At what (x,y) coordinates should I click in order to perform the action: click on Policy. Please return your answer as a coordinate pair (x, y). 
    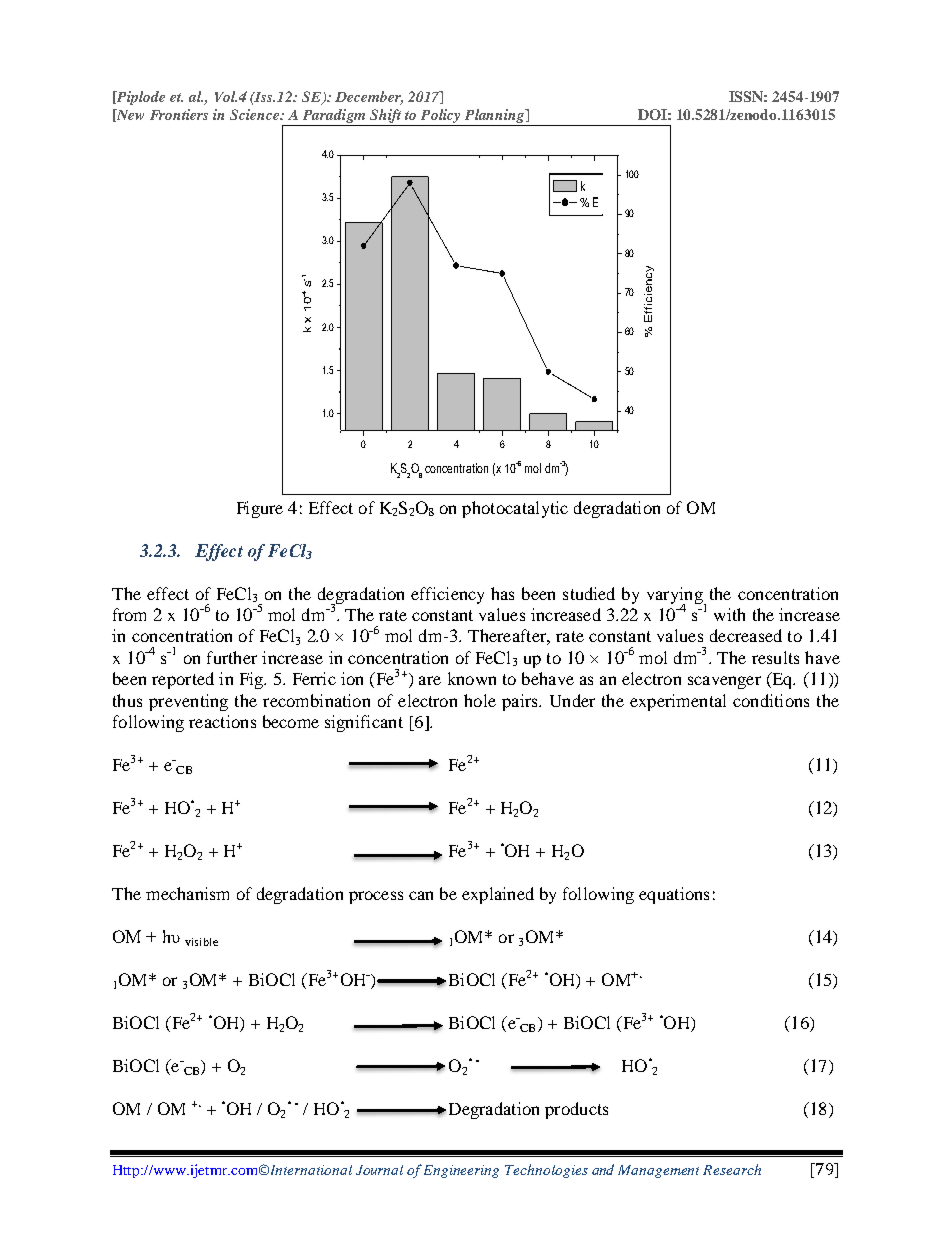
    Looking at the image, I should click on (440, 116).
